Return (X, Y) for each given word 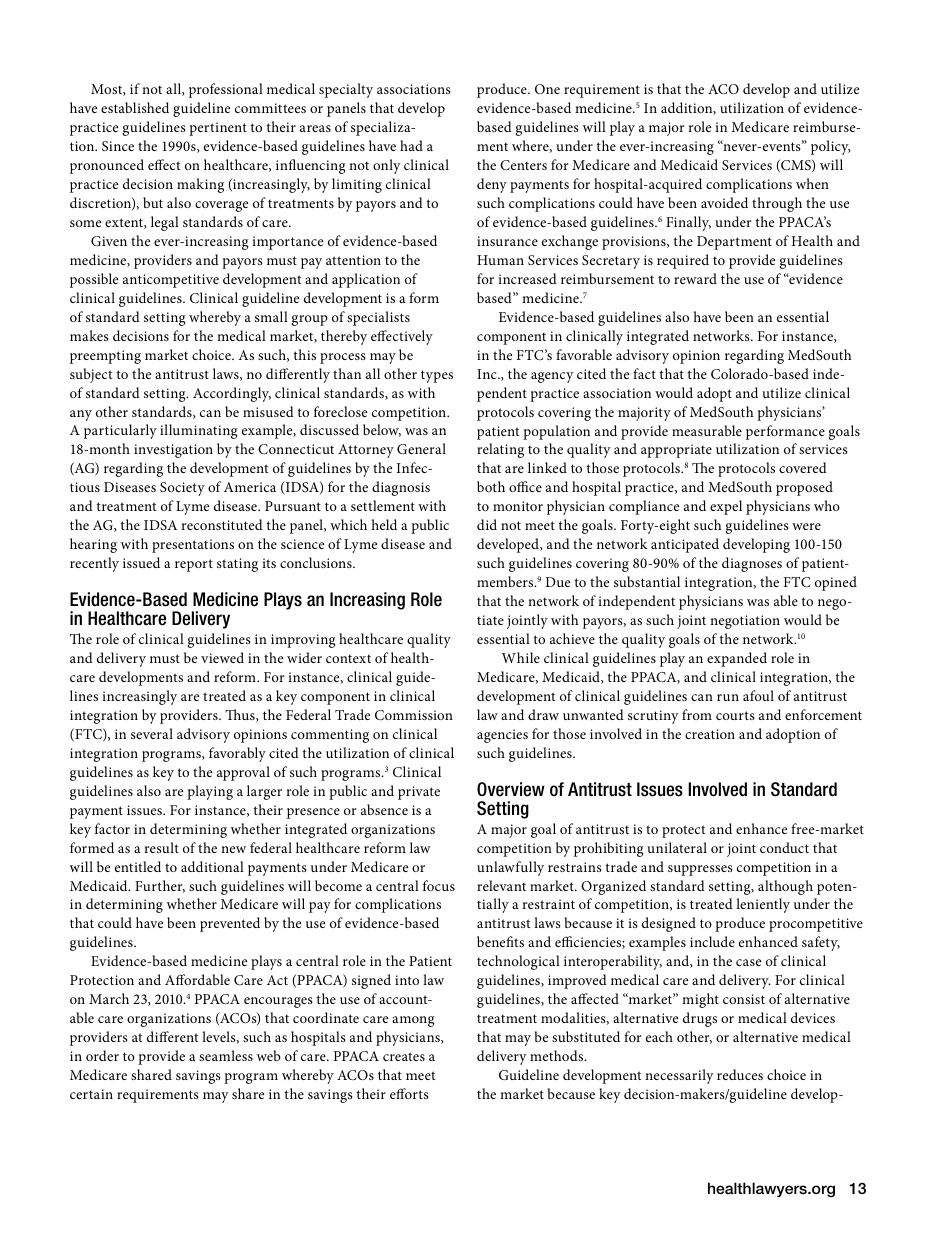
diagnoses (752, 564)
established (135, 107)
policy (830, 147)
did (487, 524)
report (194, 565)
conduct (784, 847)
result (161, 847)
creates (404, 1056)
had (411, 145)
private (419, 793)
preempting (105, 357)
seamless (226, 1055)
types (437, 376)
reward (695, 278)
